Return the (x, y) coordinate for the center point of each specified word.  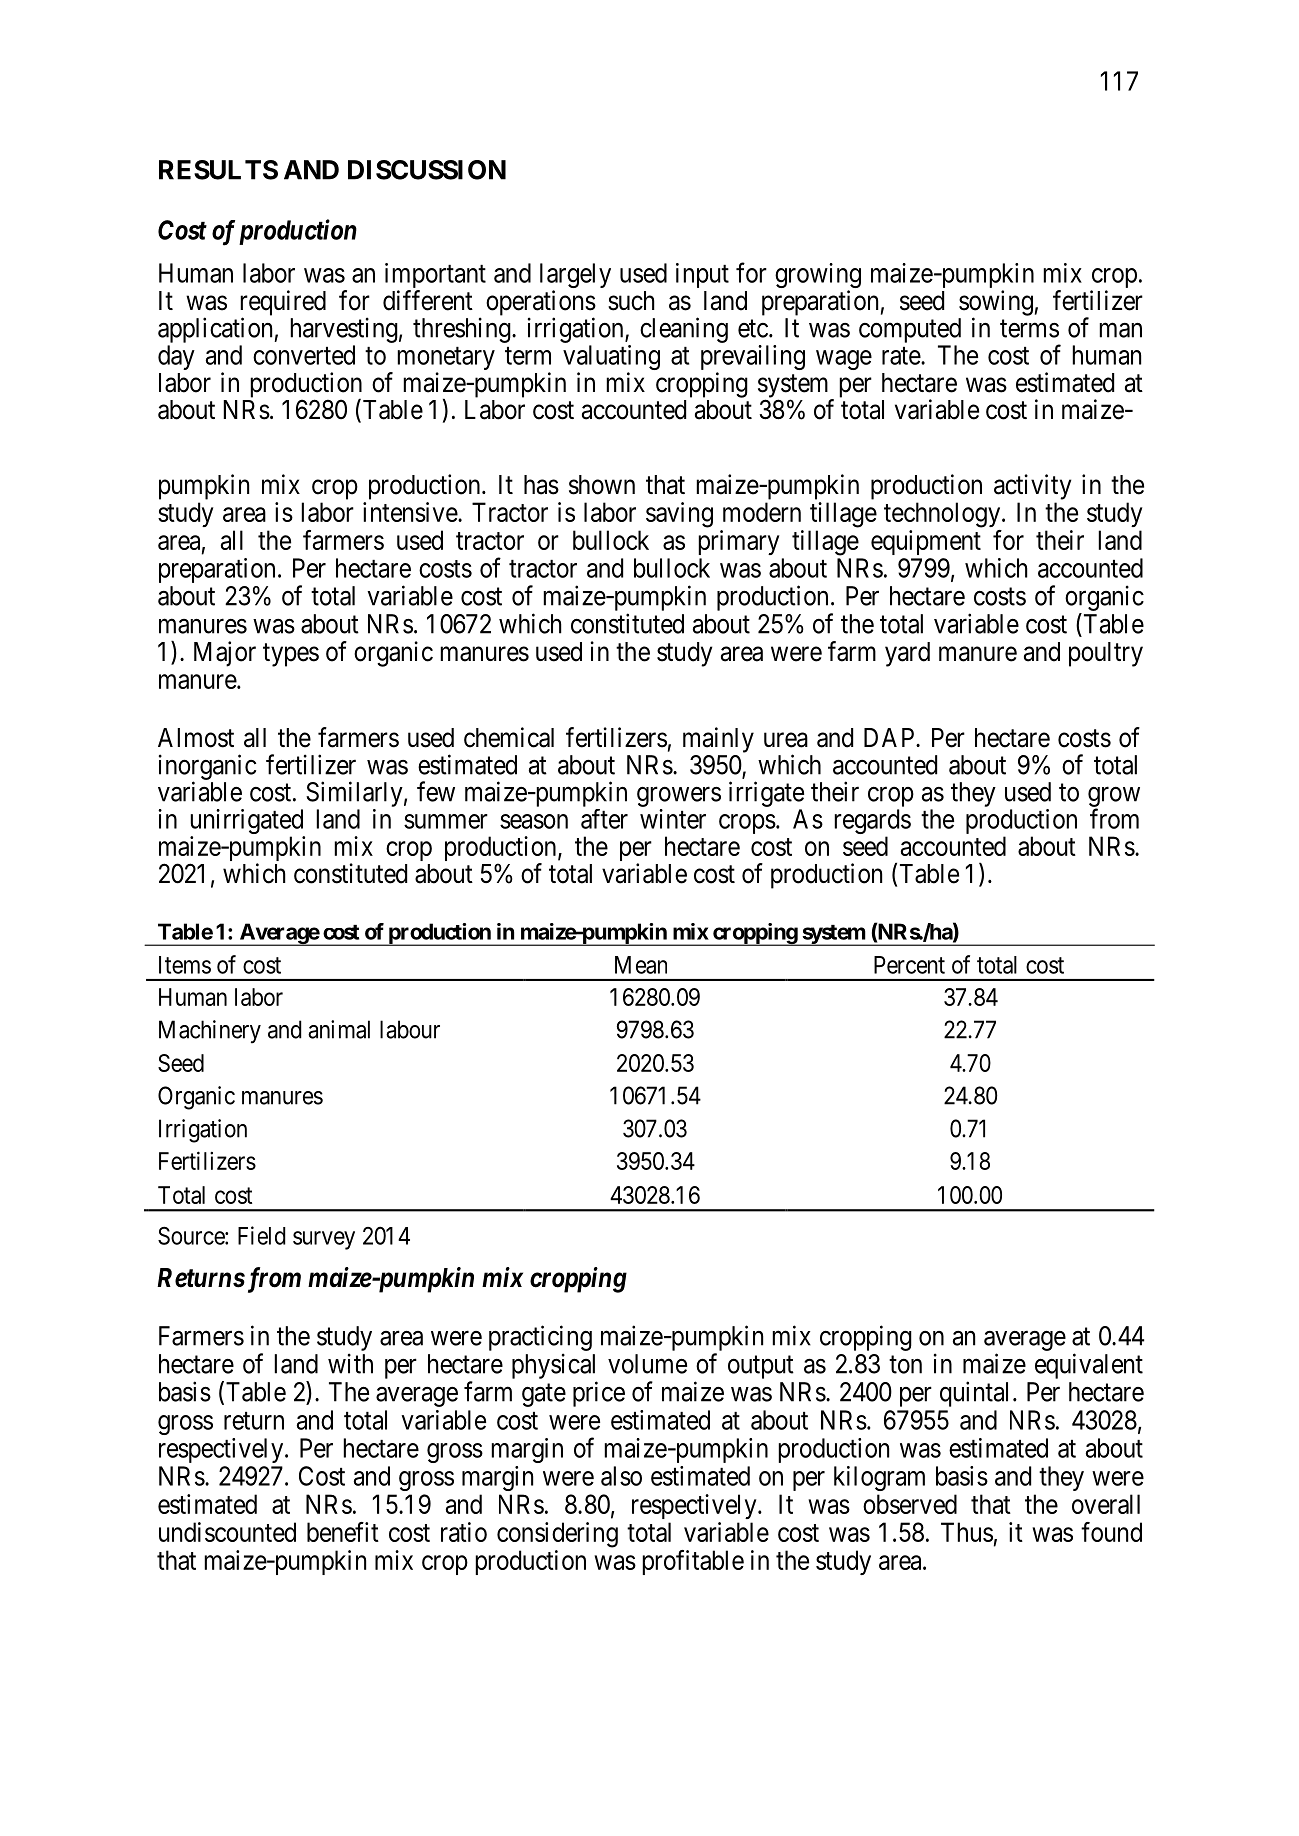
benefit (343, 1532)
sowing (996, 304)
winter (673, 819)
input (702, 275)
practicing (540, 1338)
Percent (909, 965)
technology (943, 515)
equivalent (1089, 1366)
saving (679, 515)
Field (262, 1235)
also (621, 1476)
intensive (411, 512)
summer (446, 821)
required (283, 304)
